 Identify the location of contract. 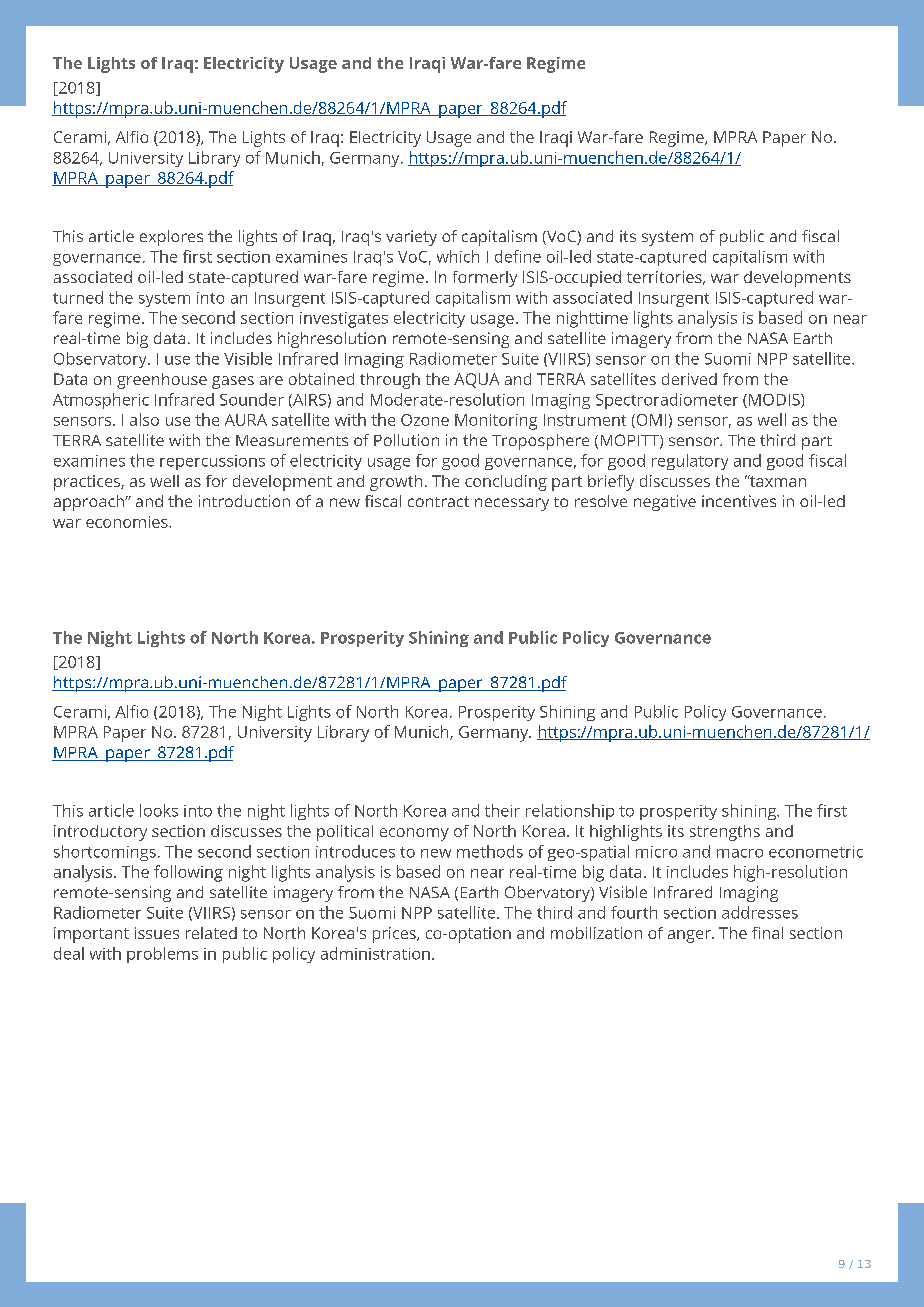
(438, 501).
